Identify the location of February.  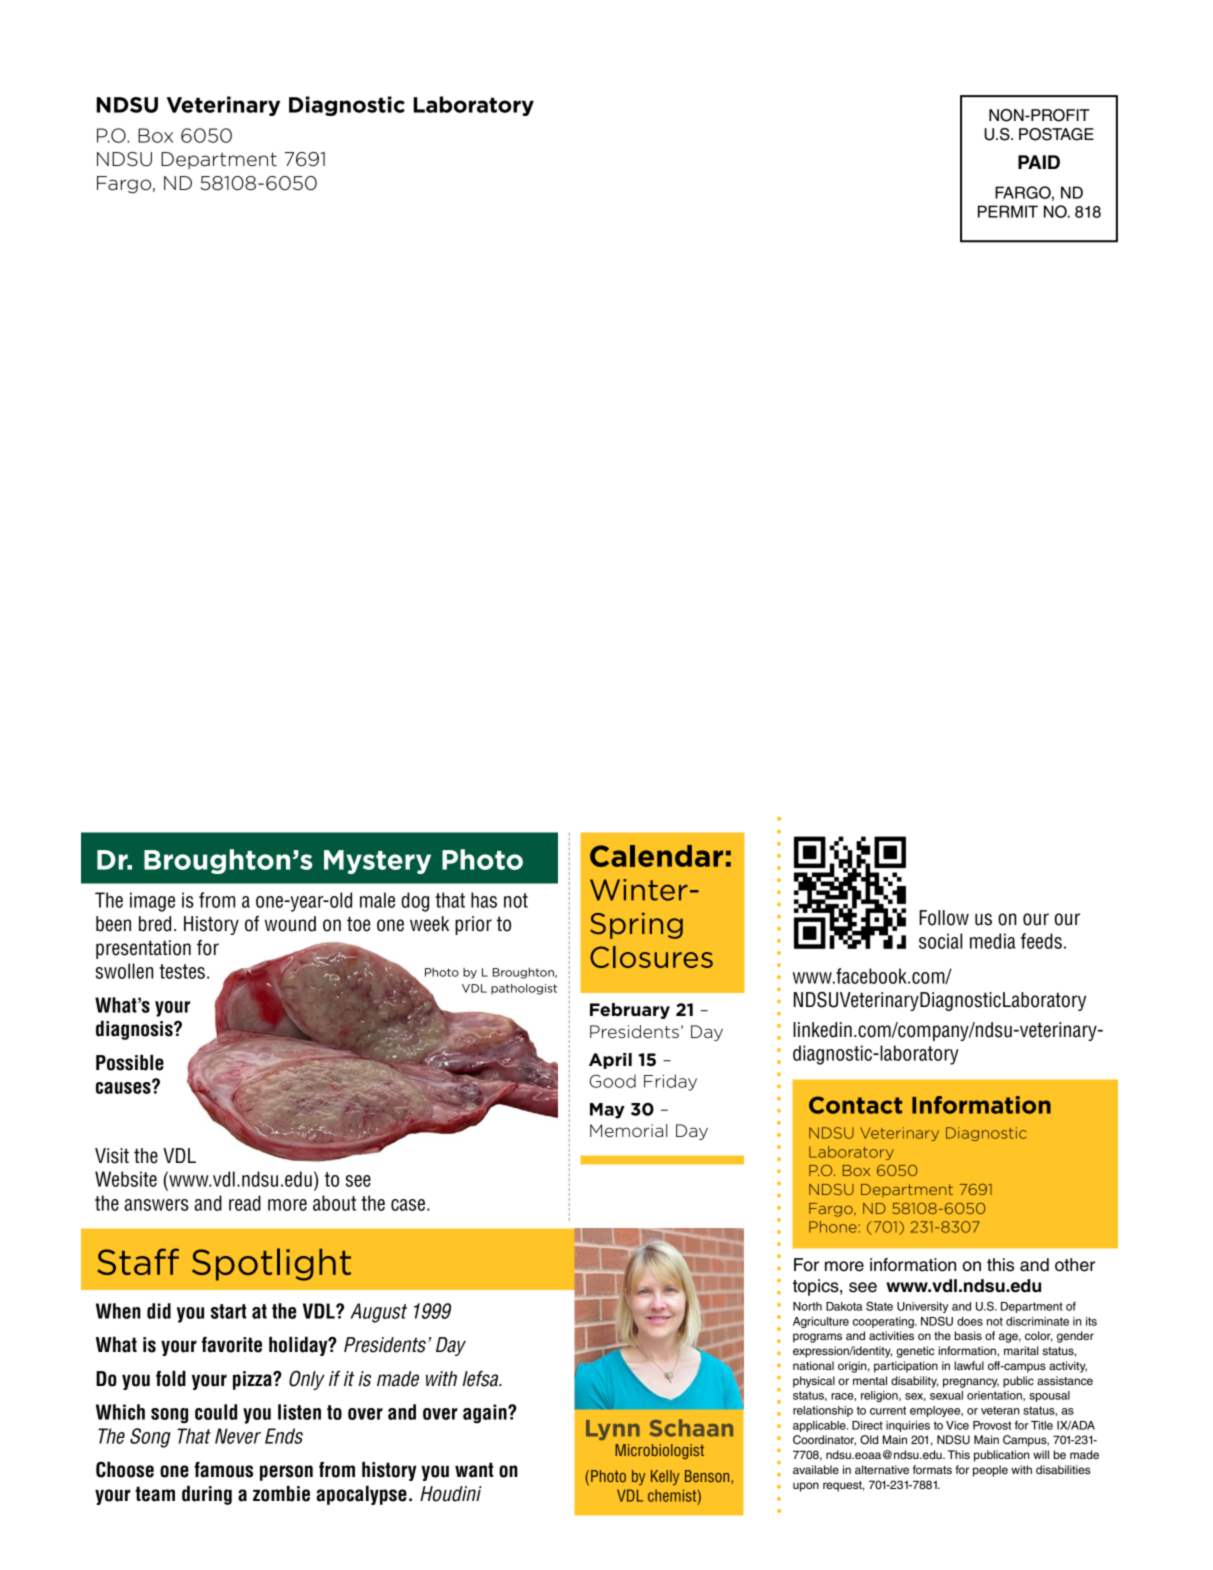
(630, 1011).
